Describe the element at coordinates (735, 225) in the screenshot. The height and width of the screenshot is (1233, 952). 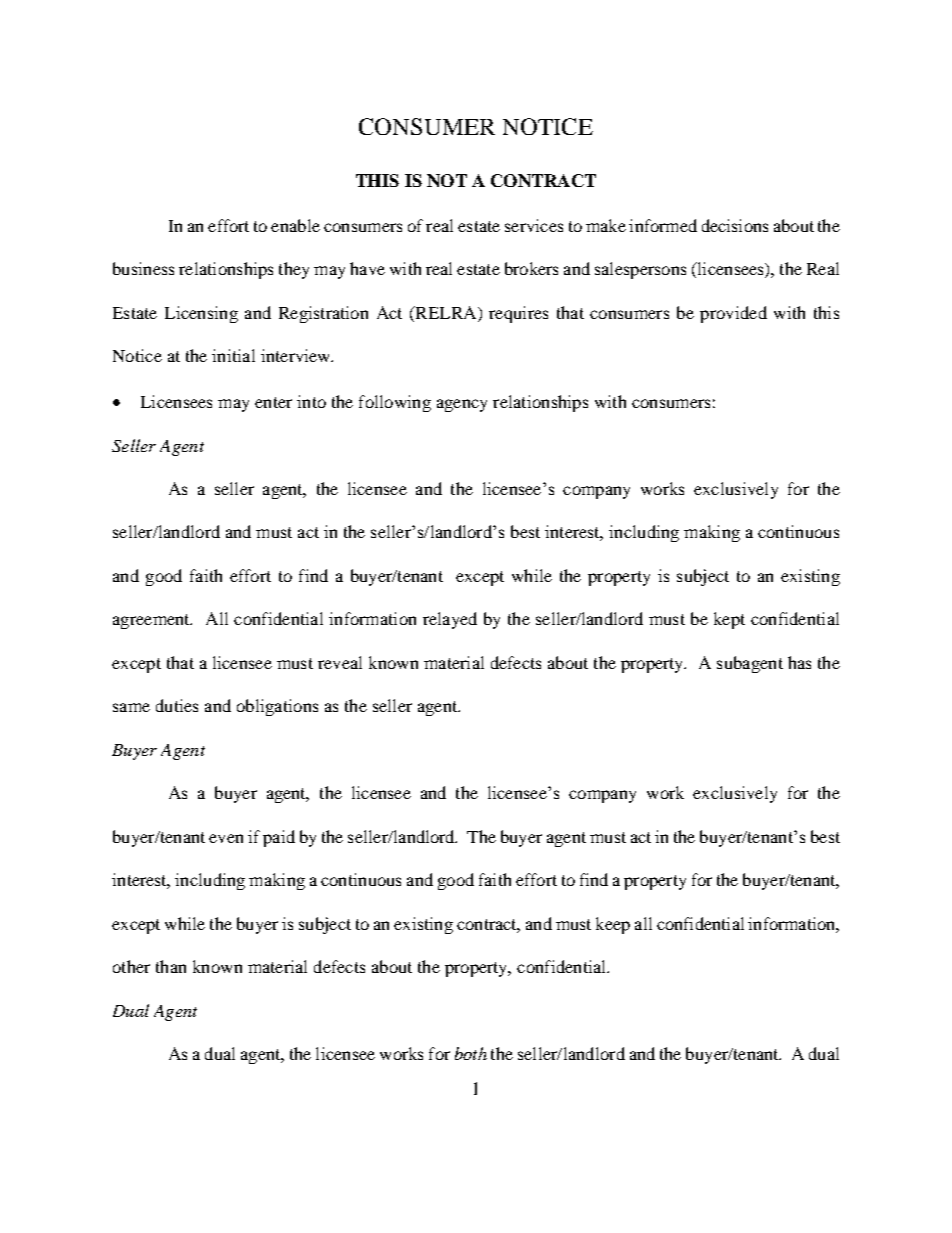
I see `decisions` at that location.
